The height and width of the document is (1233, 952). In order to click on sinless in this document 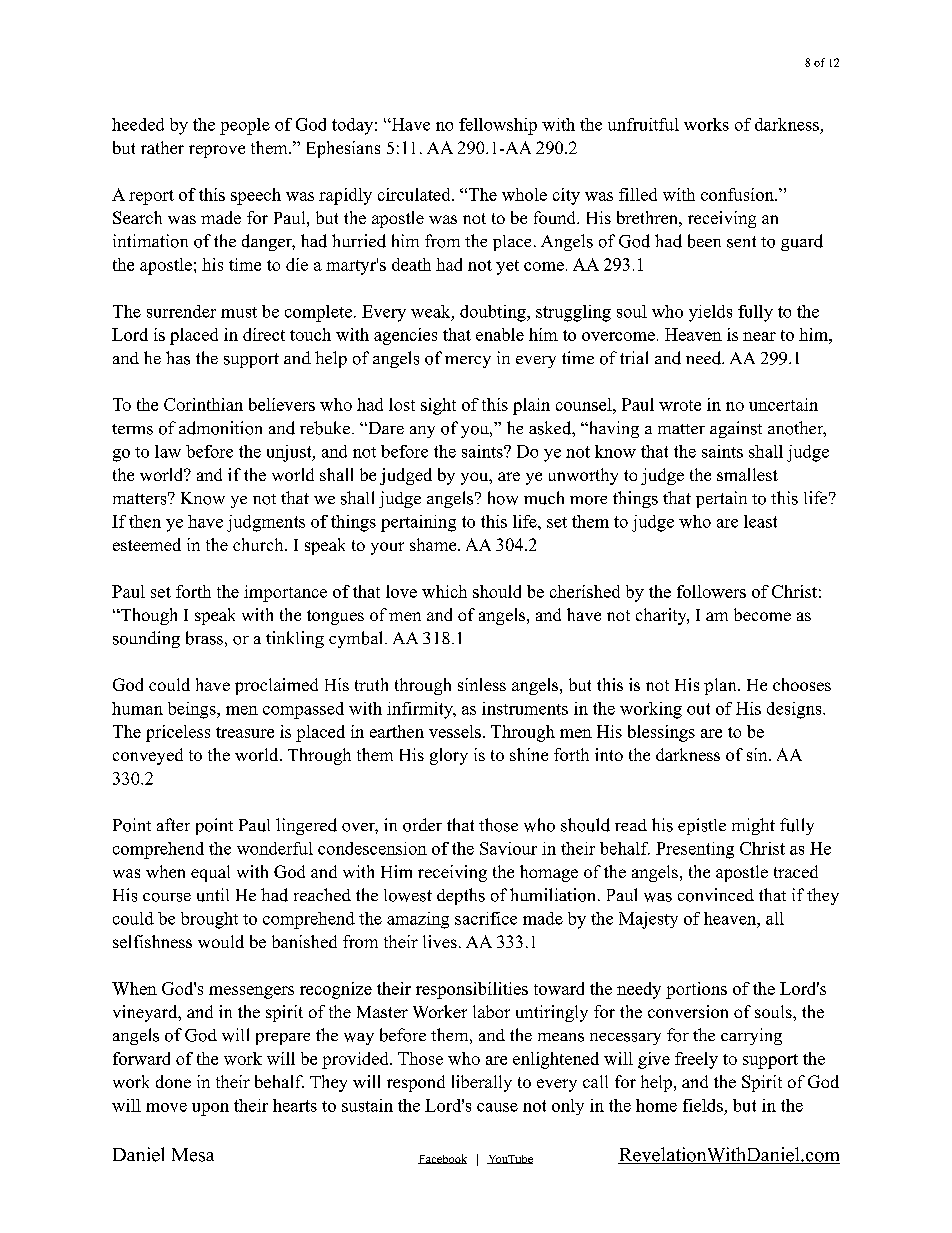, I will do `click(482, 684)`.
